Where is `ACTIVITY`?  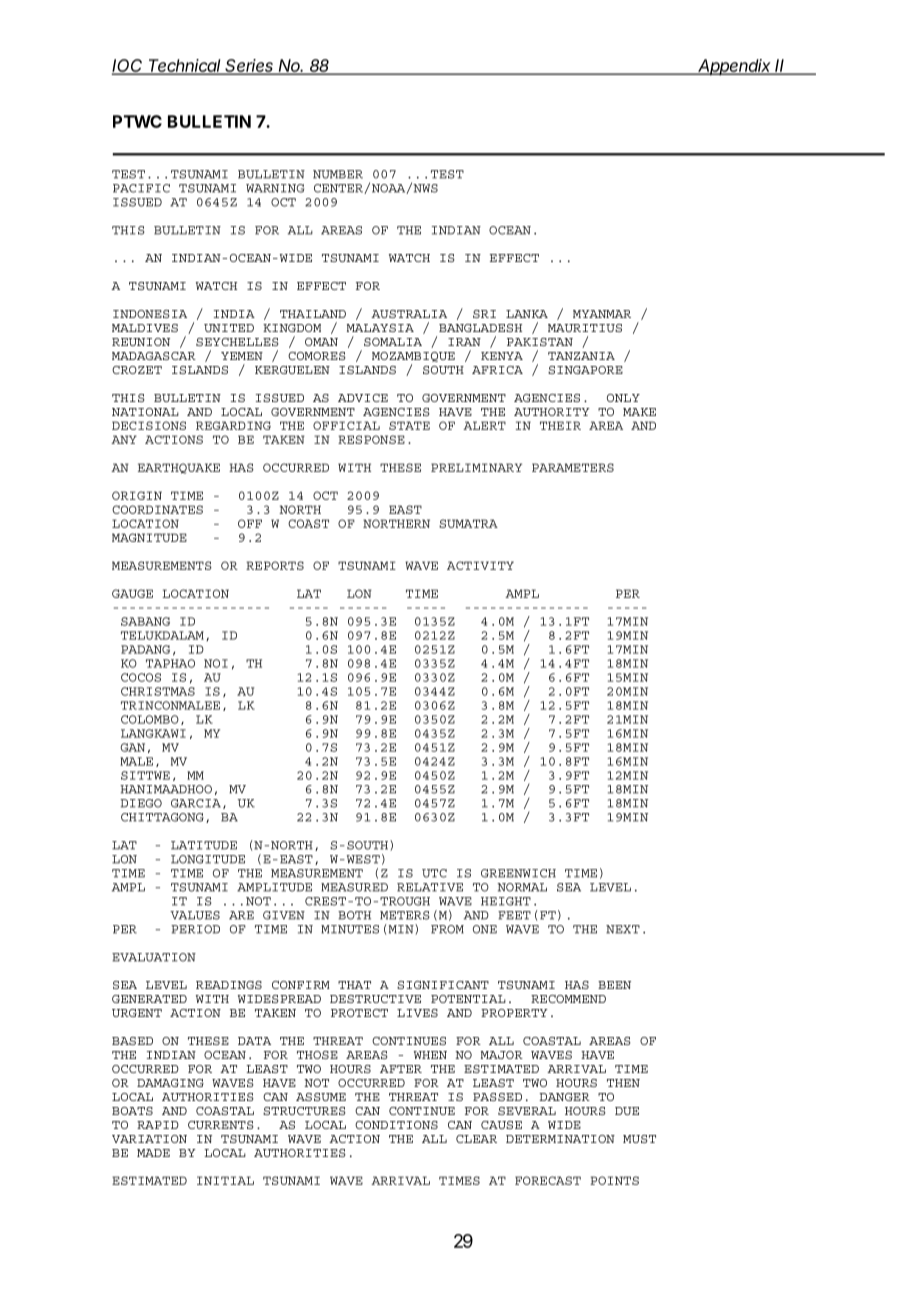
ACTIVITY is located at coordinates (480, 565).
